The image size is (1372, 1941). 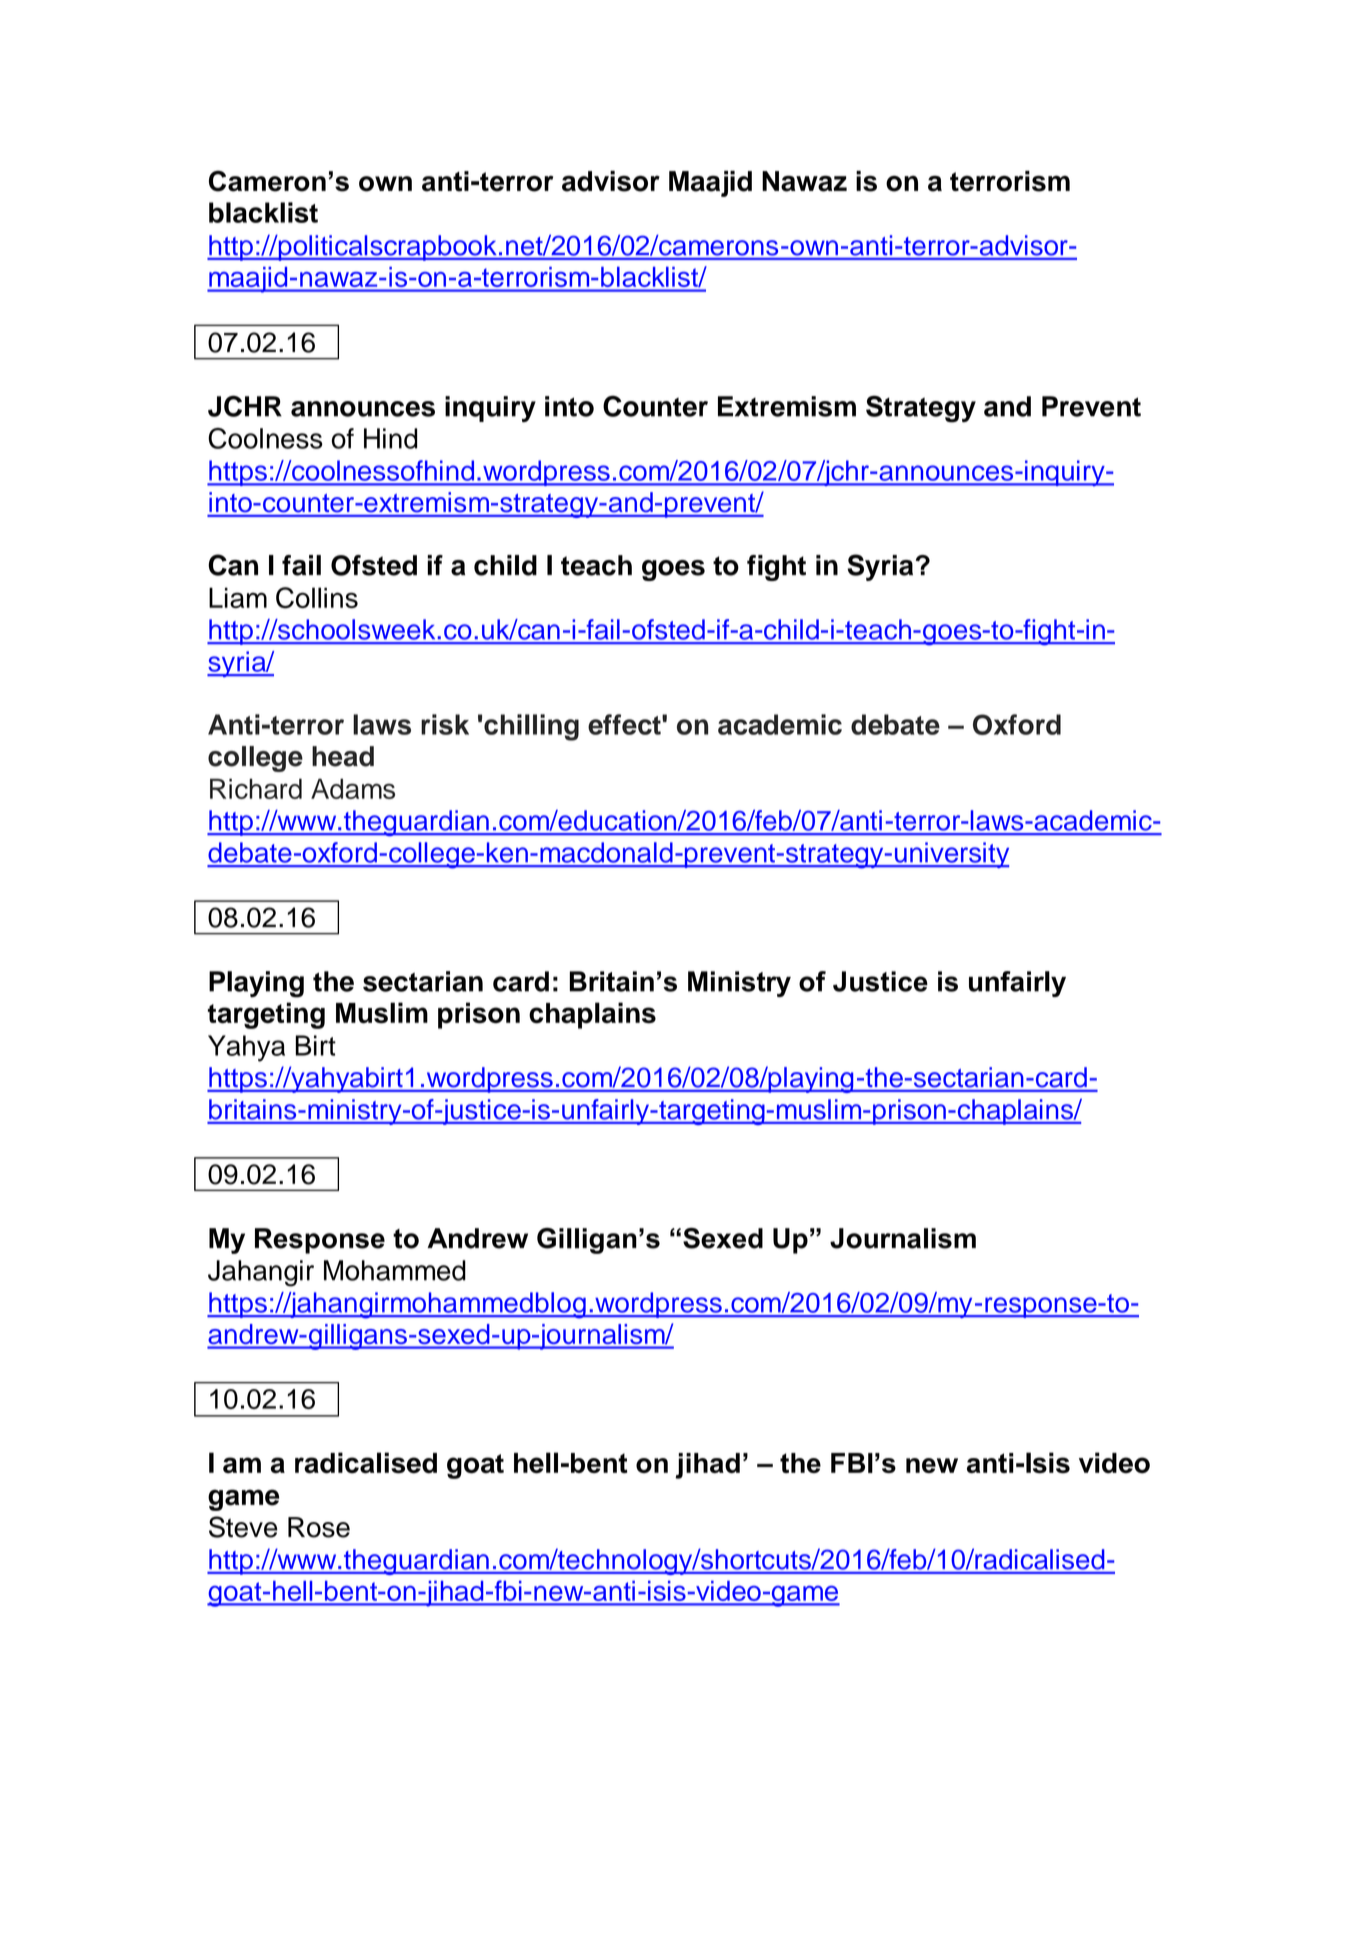 I want to click on Collins, so click(x=317, y=598).
